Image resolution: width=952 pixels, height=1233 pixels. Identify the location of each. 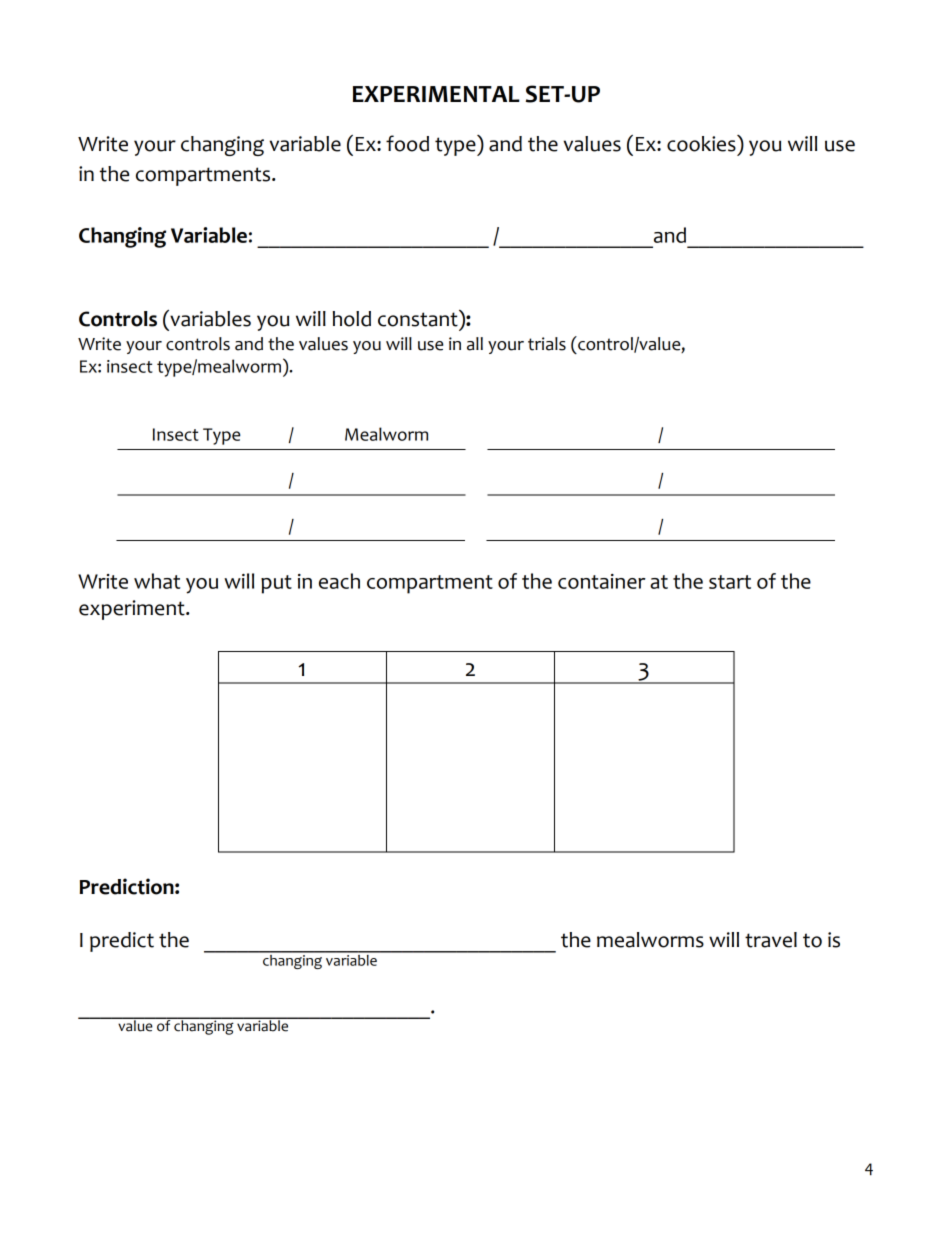
(339, 581).
